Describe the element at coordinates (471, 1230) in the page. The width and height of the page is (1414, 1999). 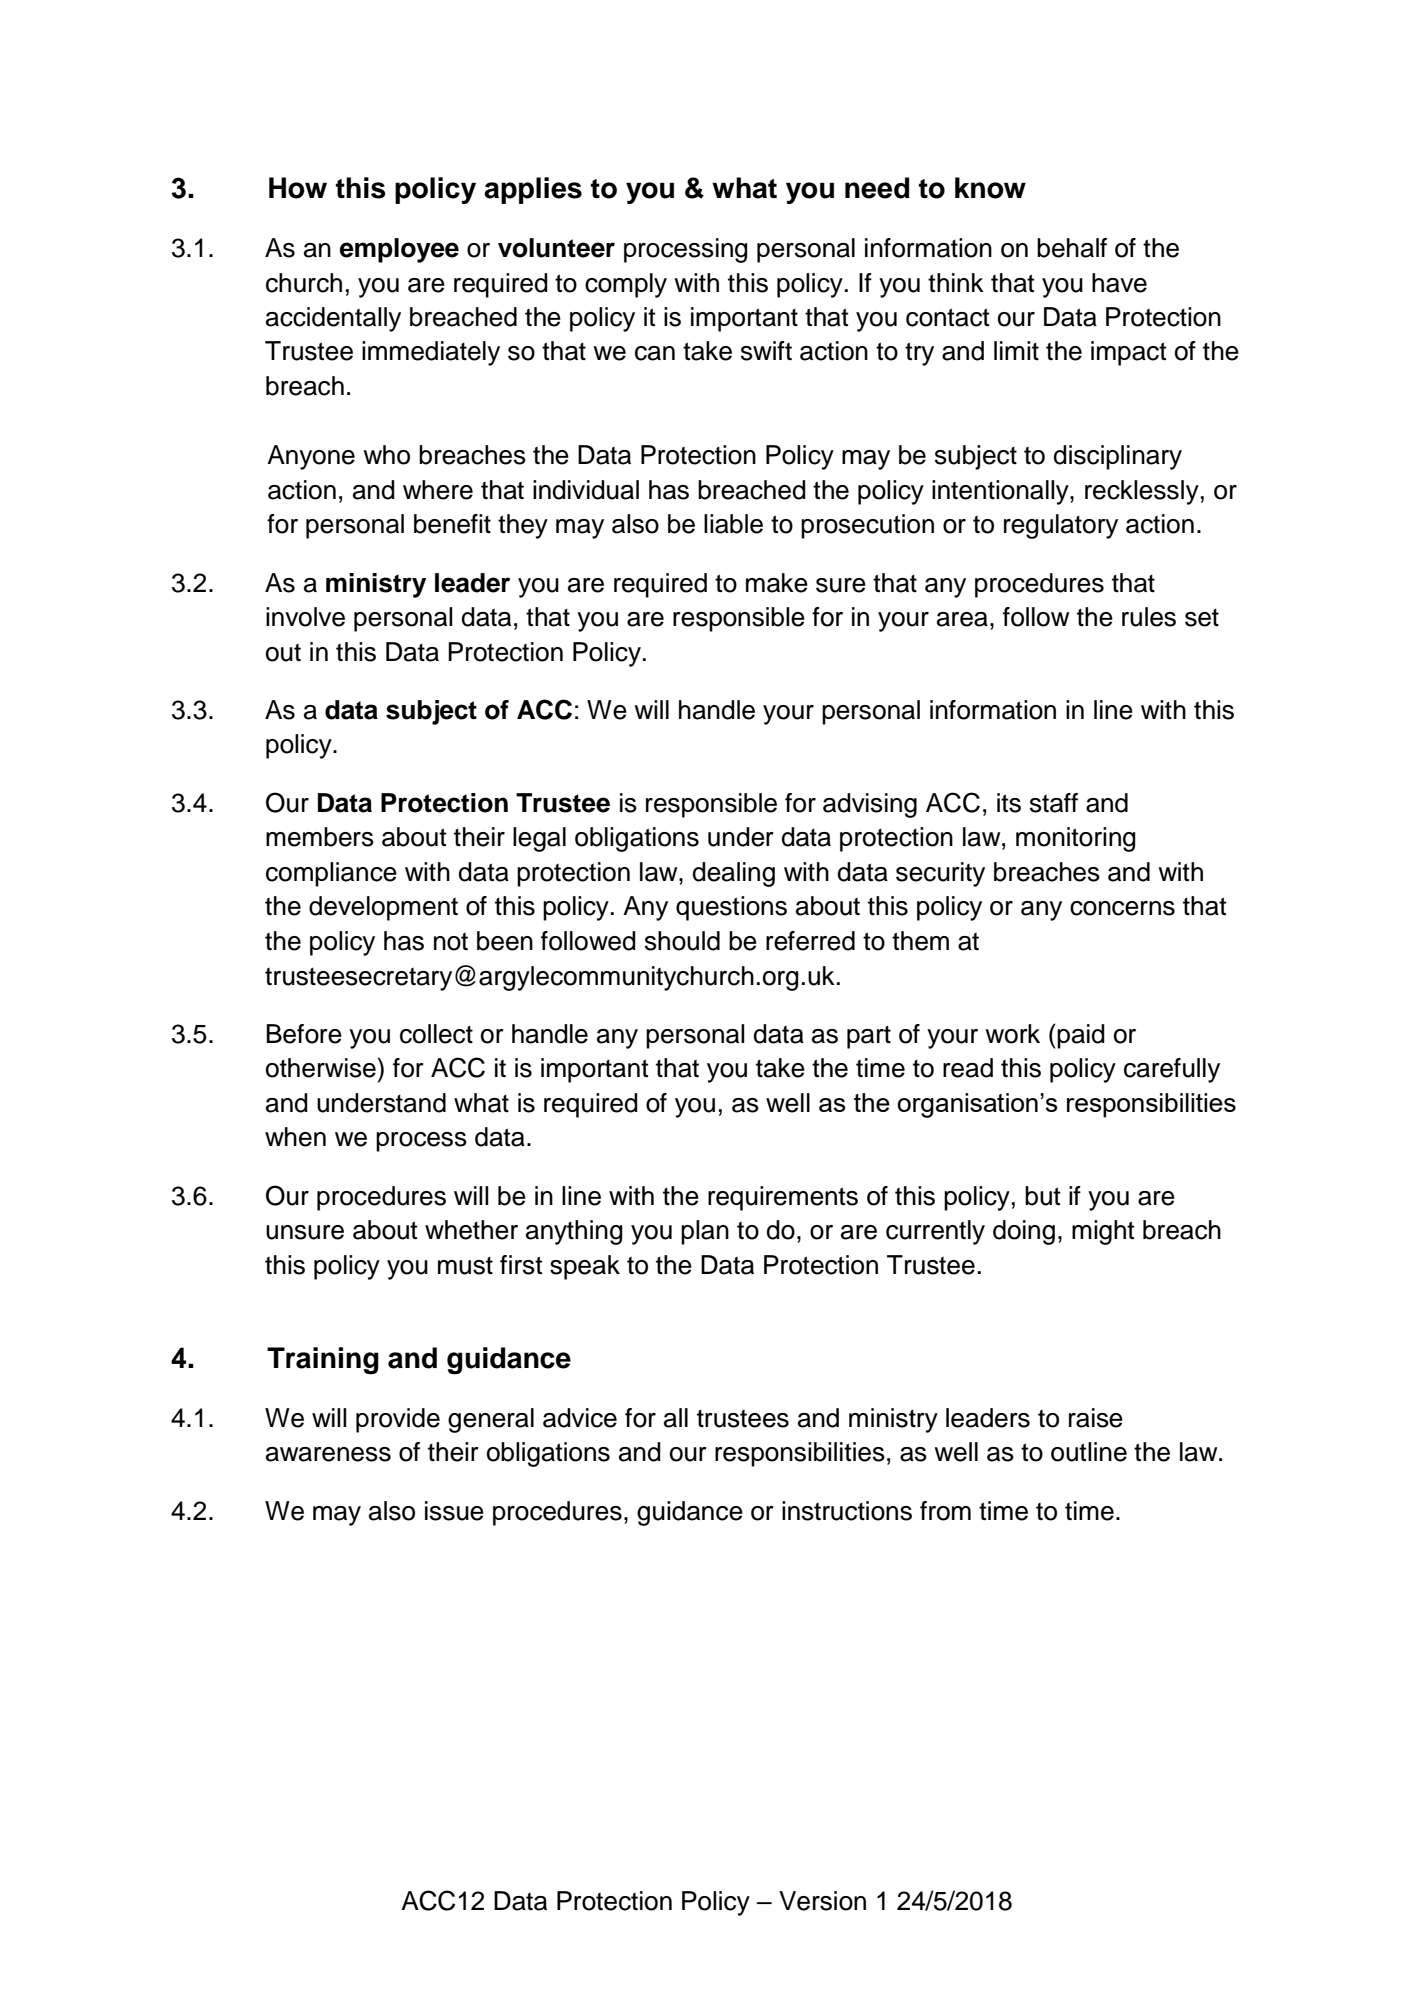
I see `whether` at that location.
